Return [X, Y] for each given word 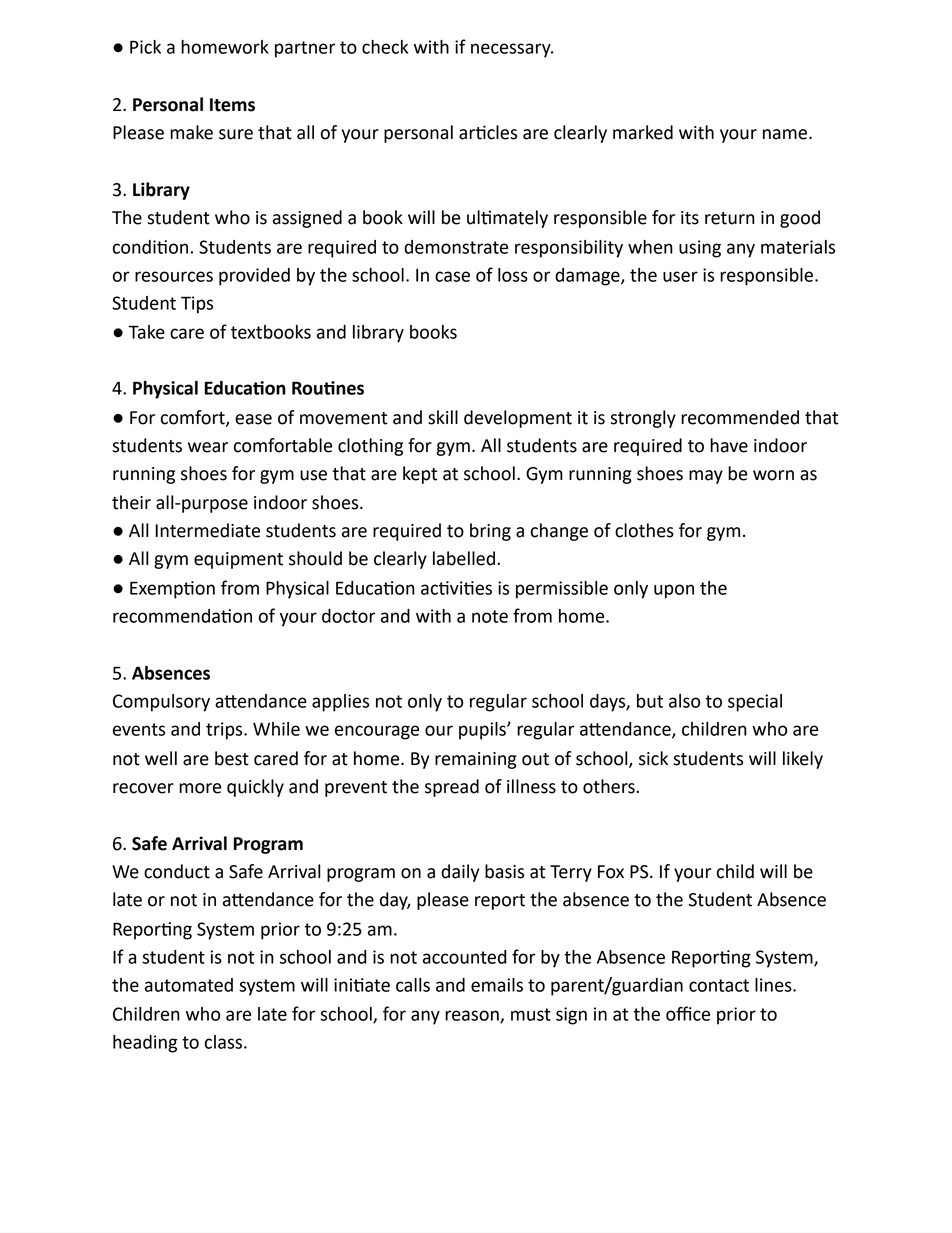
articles [488, 132]
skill [443, 417]
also [684, 701]
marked [643, 132]
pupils [483, 731]
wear [208, 447]
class [223, 1042]
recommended [740, 417]
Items [232, 105]
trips [225, 731]
